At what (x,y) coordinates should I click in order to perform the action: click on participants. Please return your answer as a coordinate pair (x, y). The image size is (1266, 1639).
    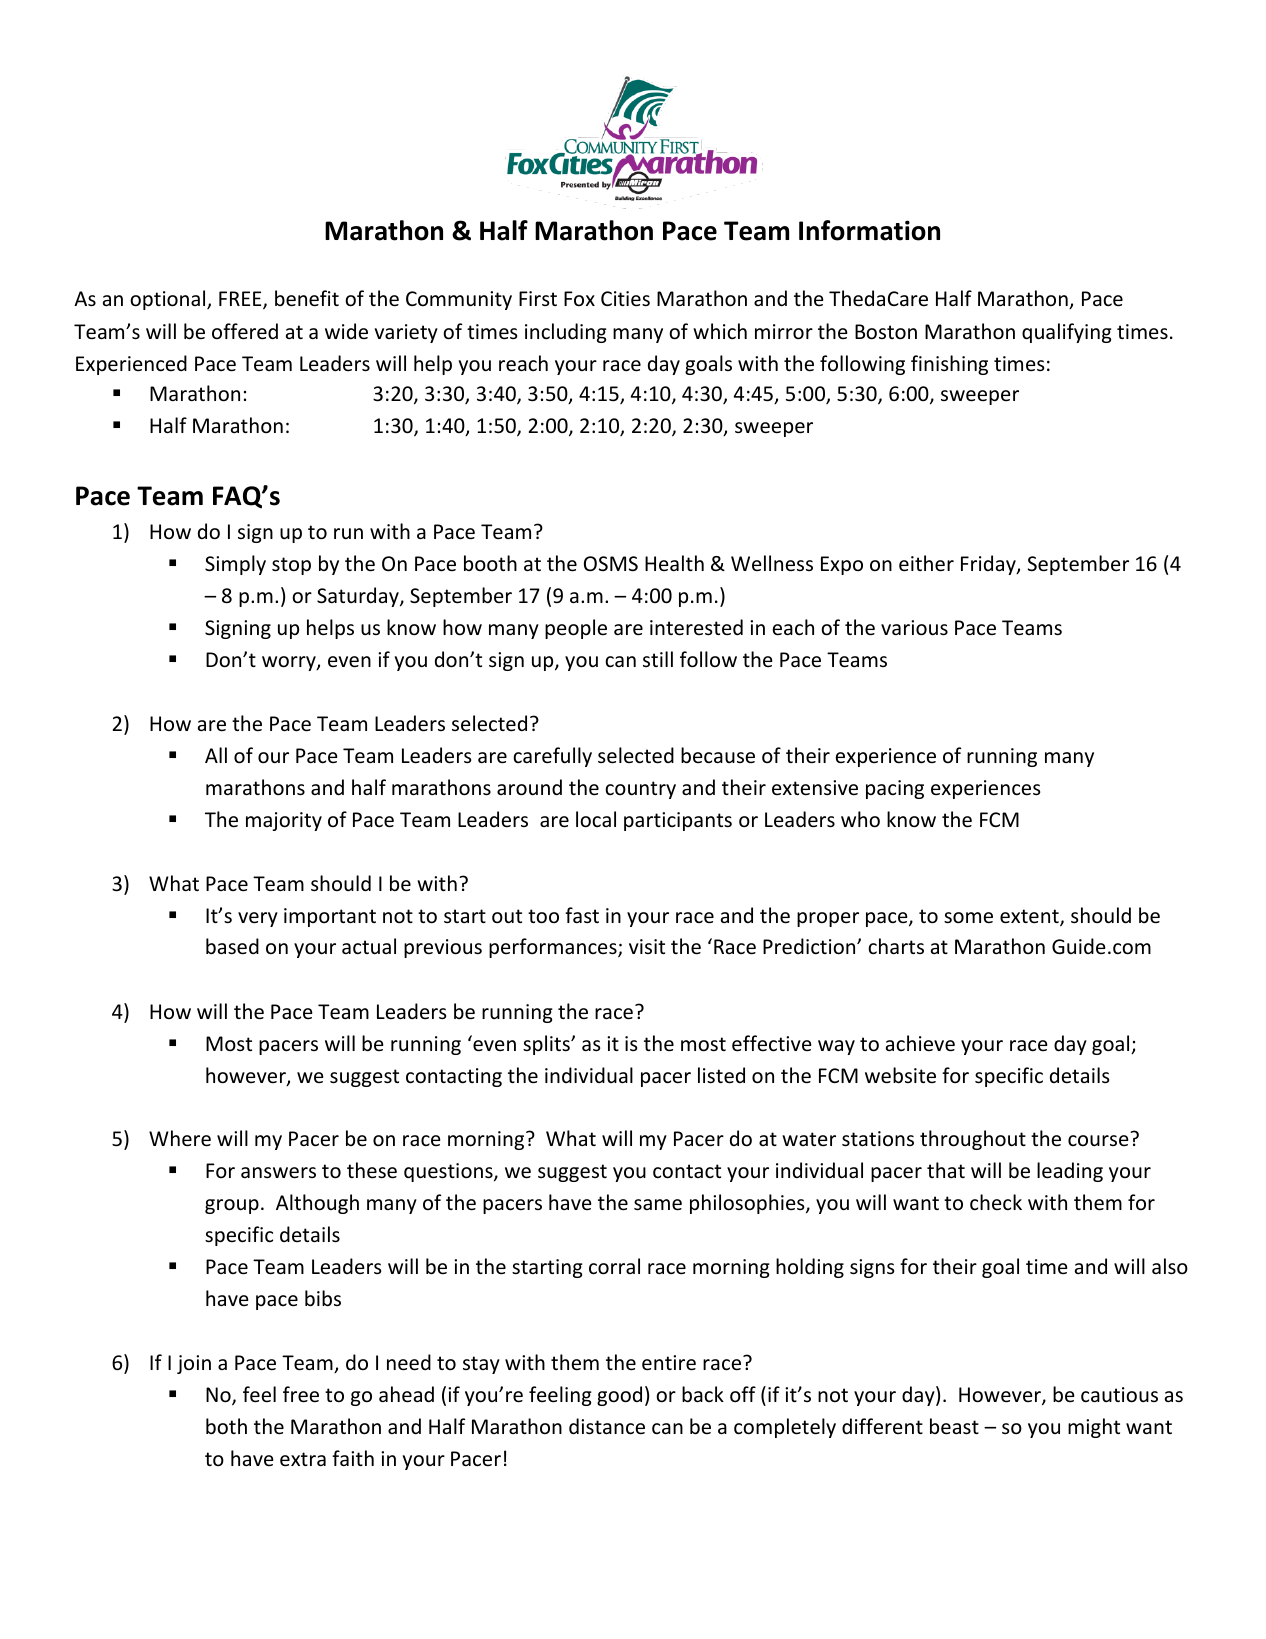
    Looking at the image, I should click on (678, 821).
